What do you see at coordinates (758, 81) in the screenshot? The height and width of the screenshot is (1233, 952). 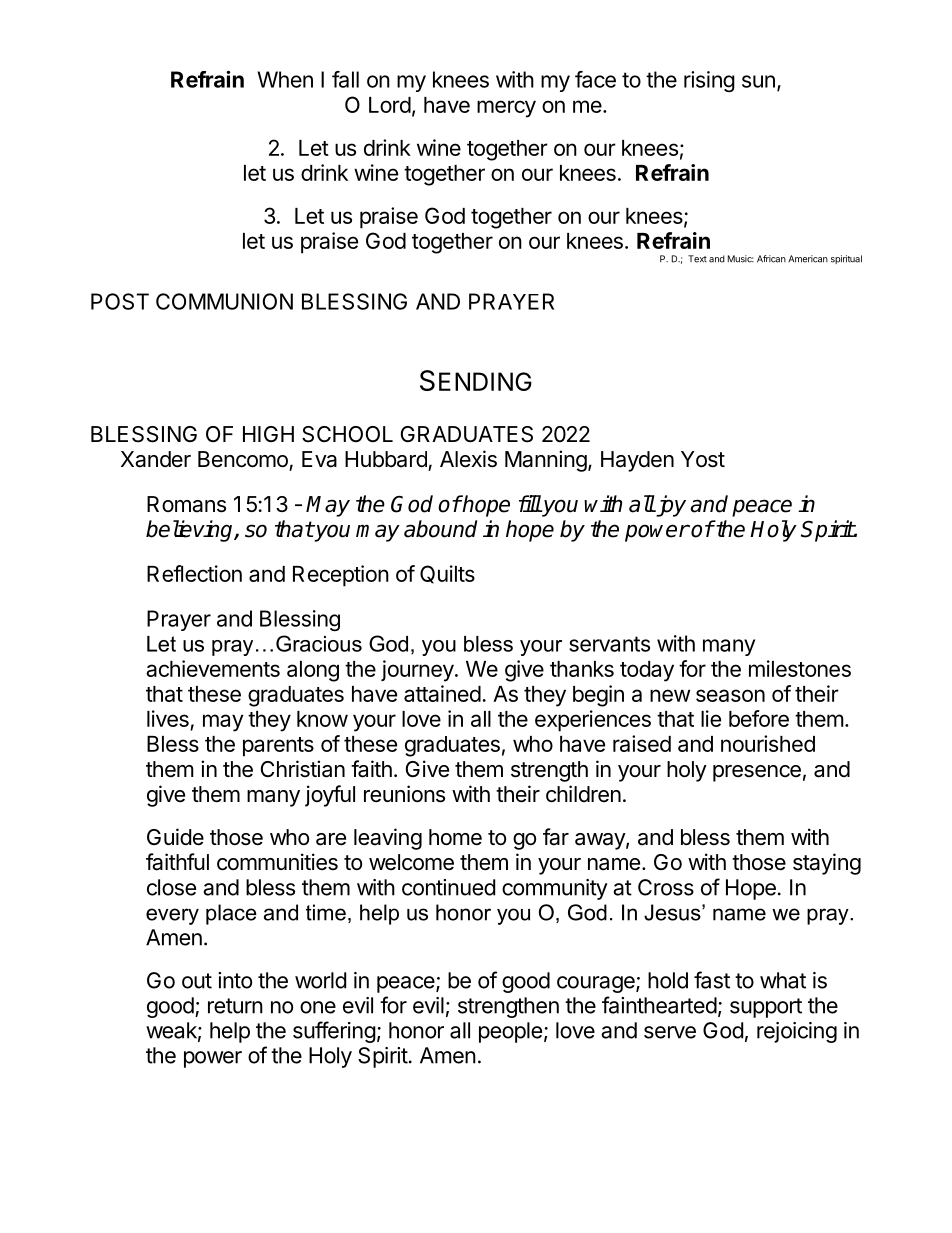 I see `sun` at bounding box center [758, 81].
